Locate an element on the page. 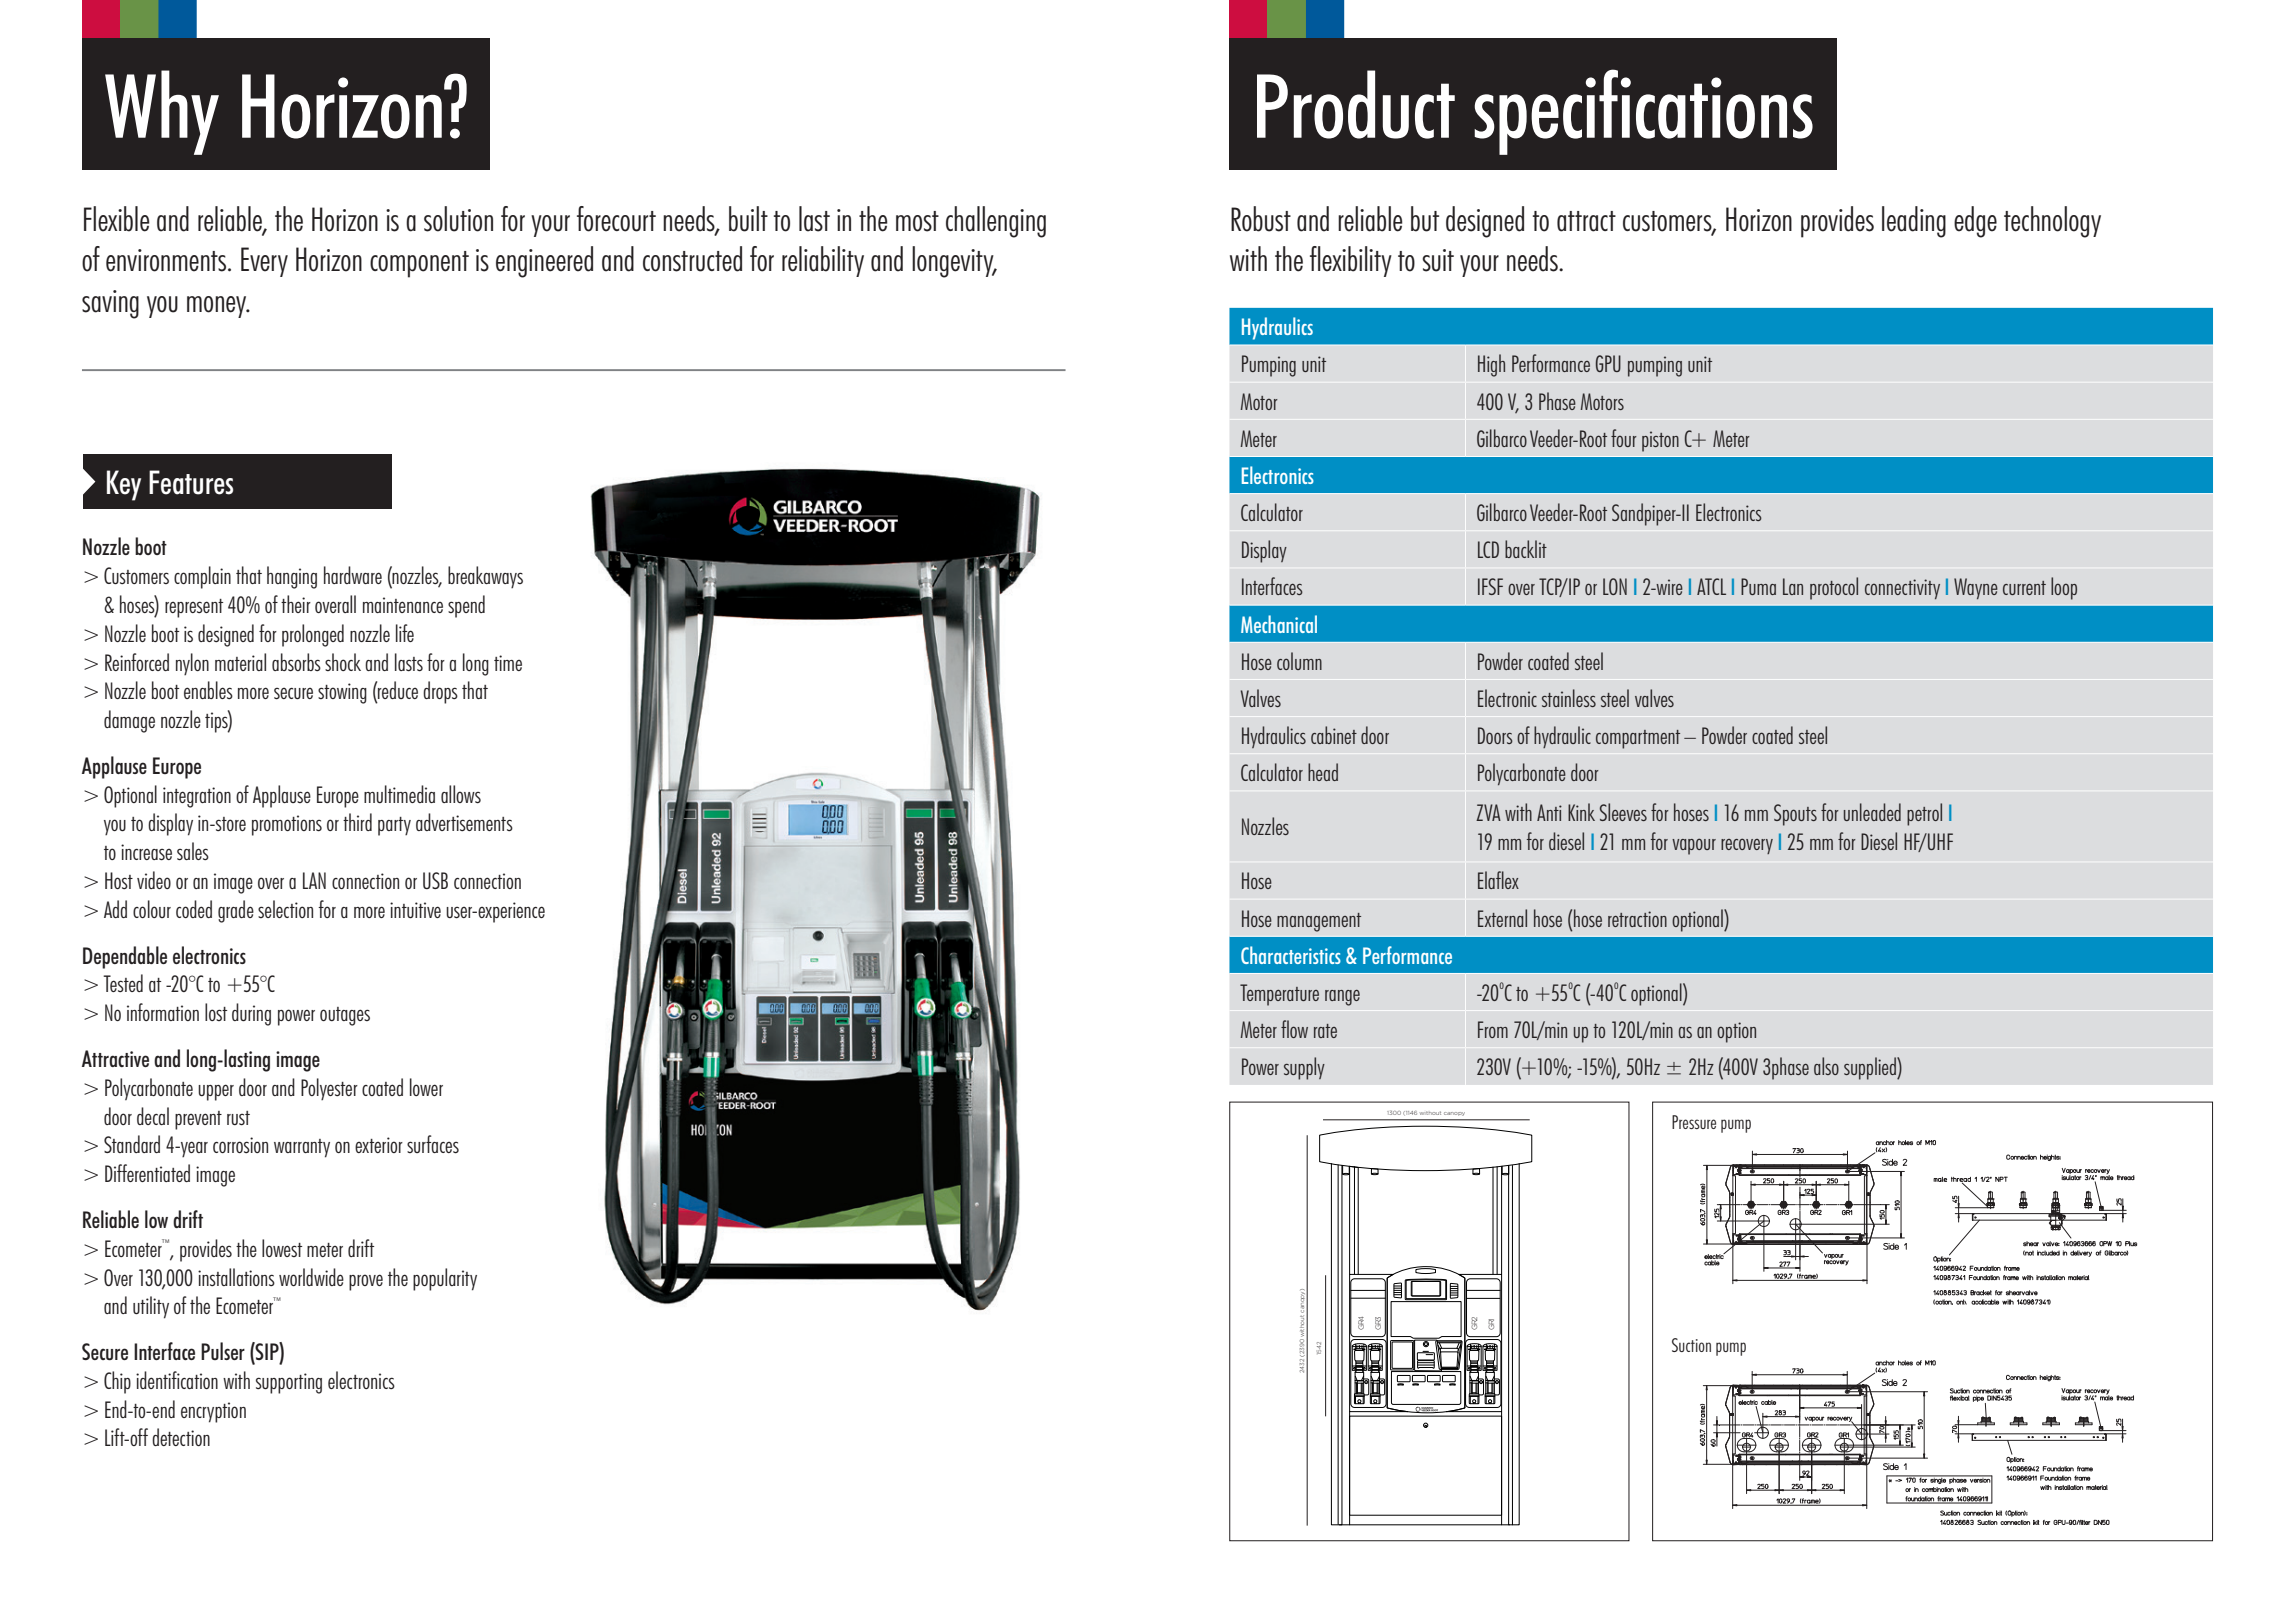  also is located at coordinates (1826, 1066).
